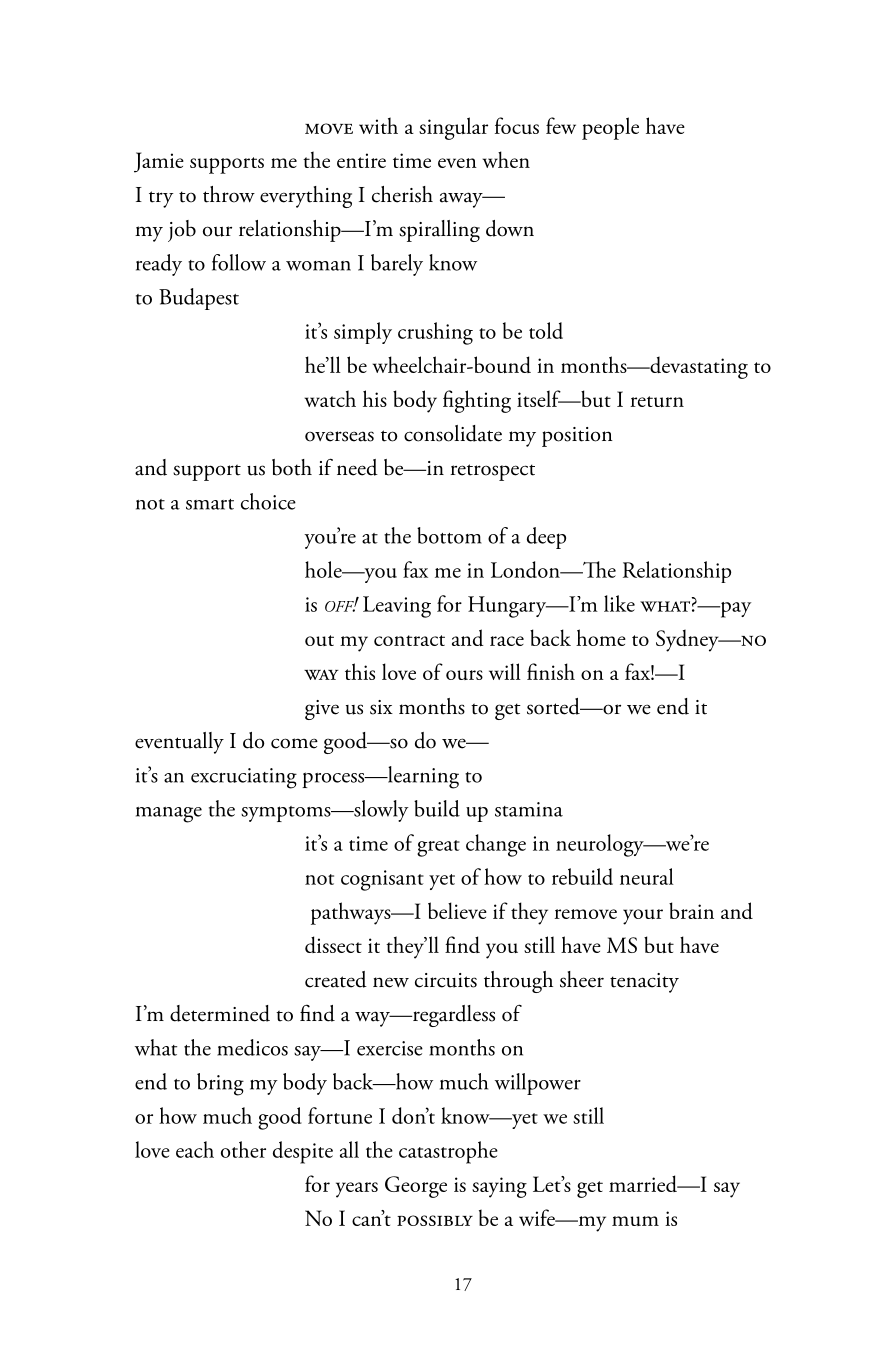  What do you see at coordinates (210, 504) in the screenshot?
I see `smart` at bounding box center [210, 504].
